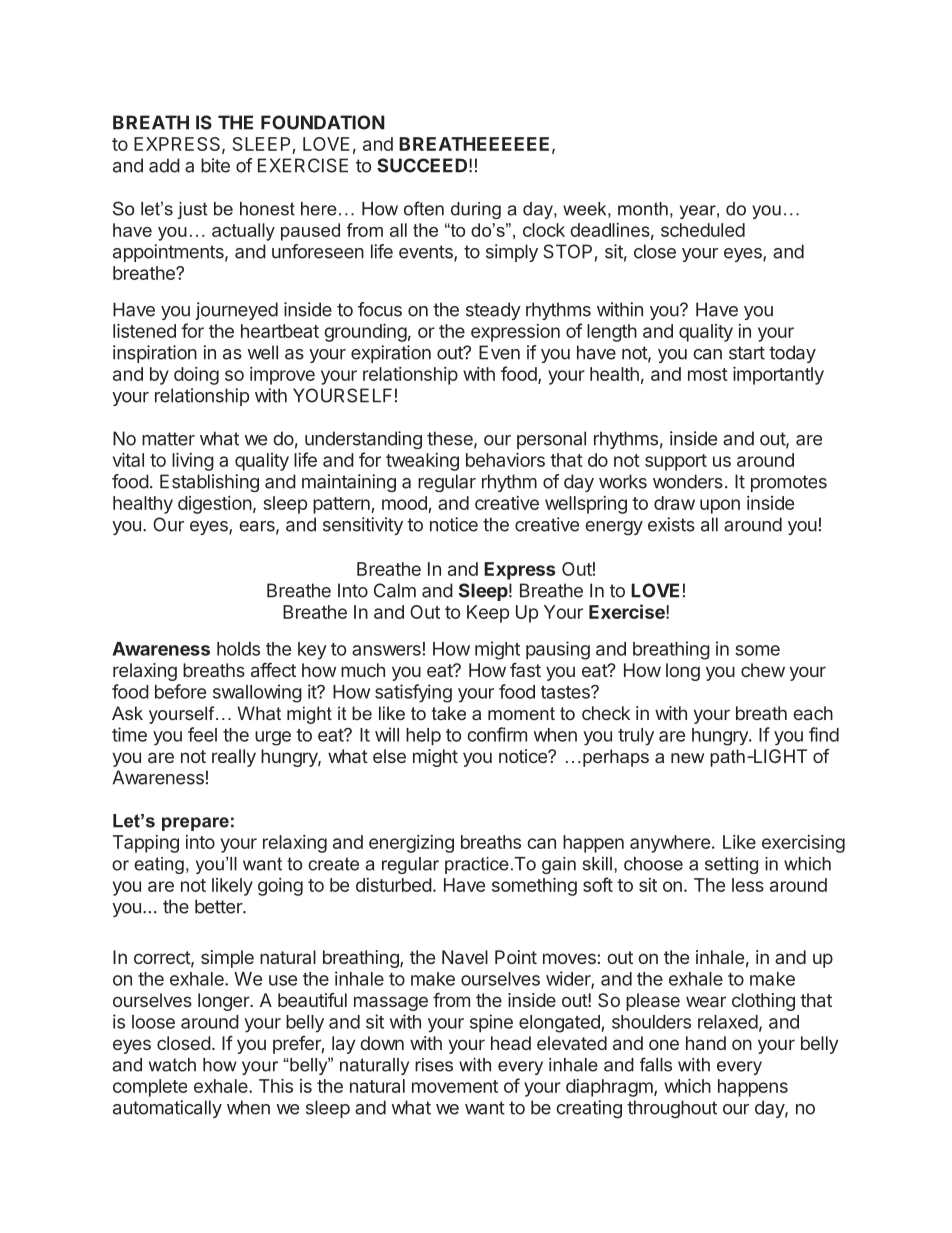  Describe the element at coordinates (238, 649) in the image. I see `holds` at that location.
